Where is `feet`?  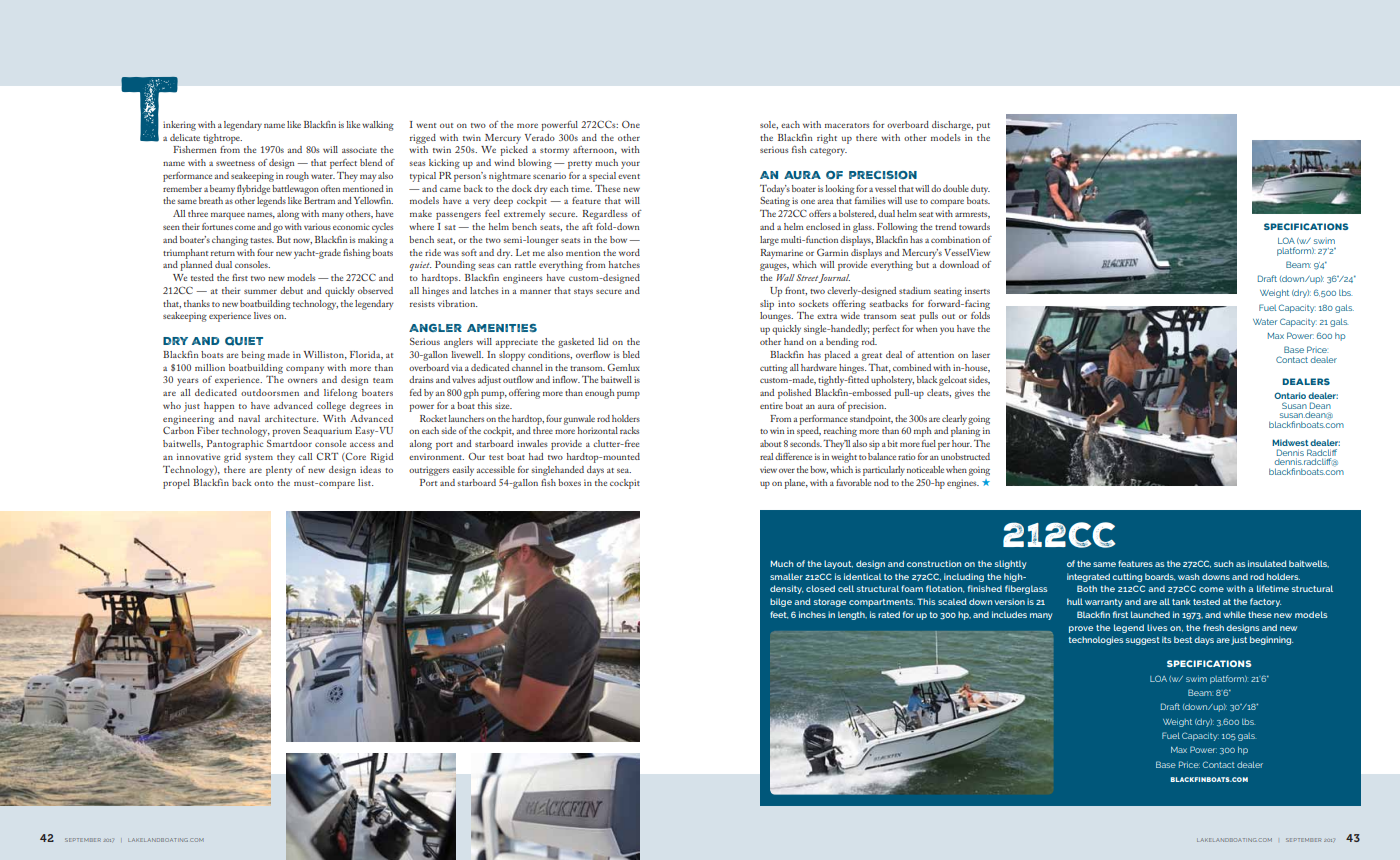
feet is located at coordinates (779, 615).
